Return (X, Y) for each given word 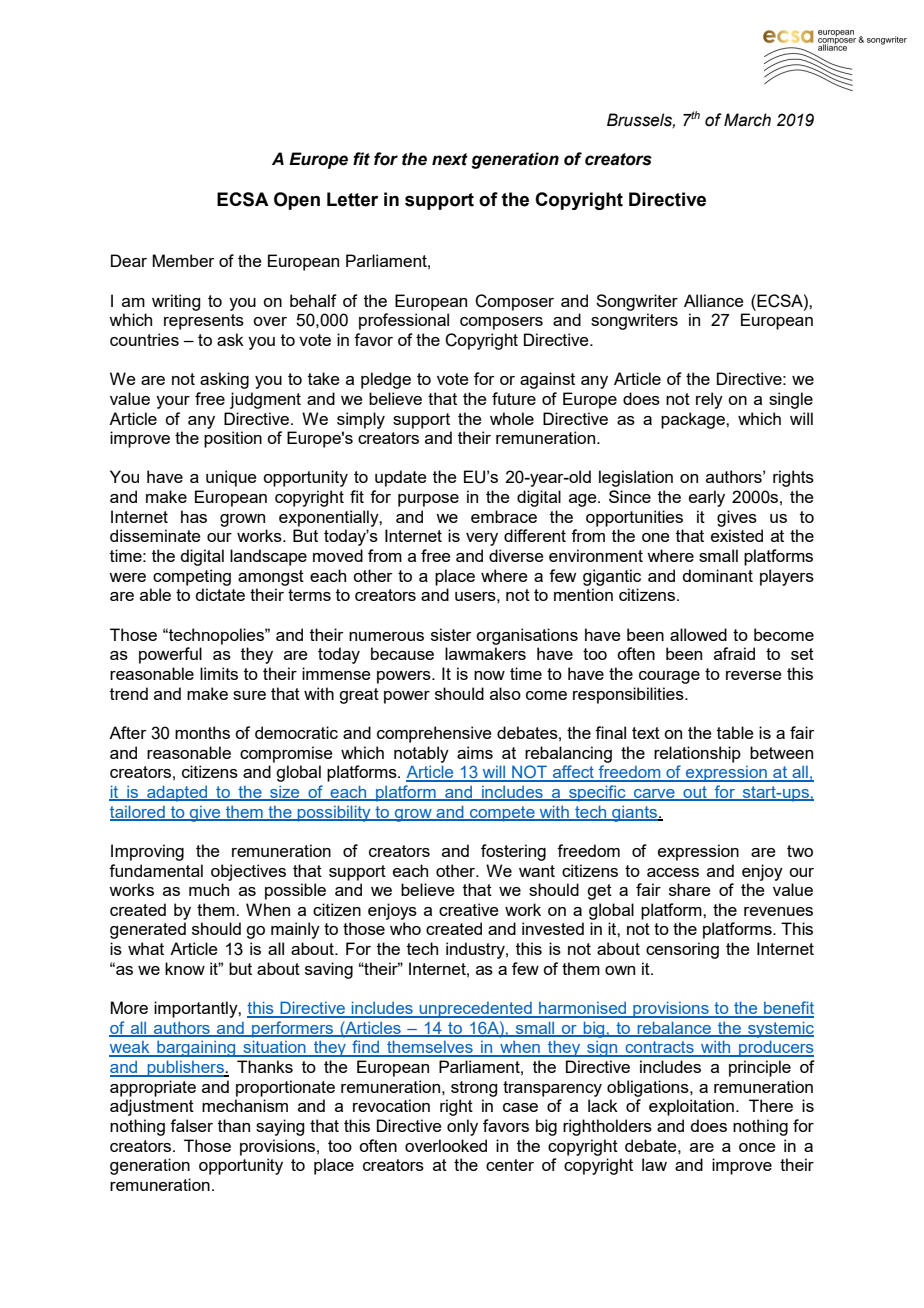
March (747, 120)
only (462, 1127)
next (450, 159)
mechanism (245, 1105)
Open (297, 201)
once (757, 1147)
